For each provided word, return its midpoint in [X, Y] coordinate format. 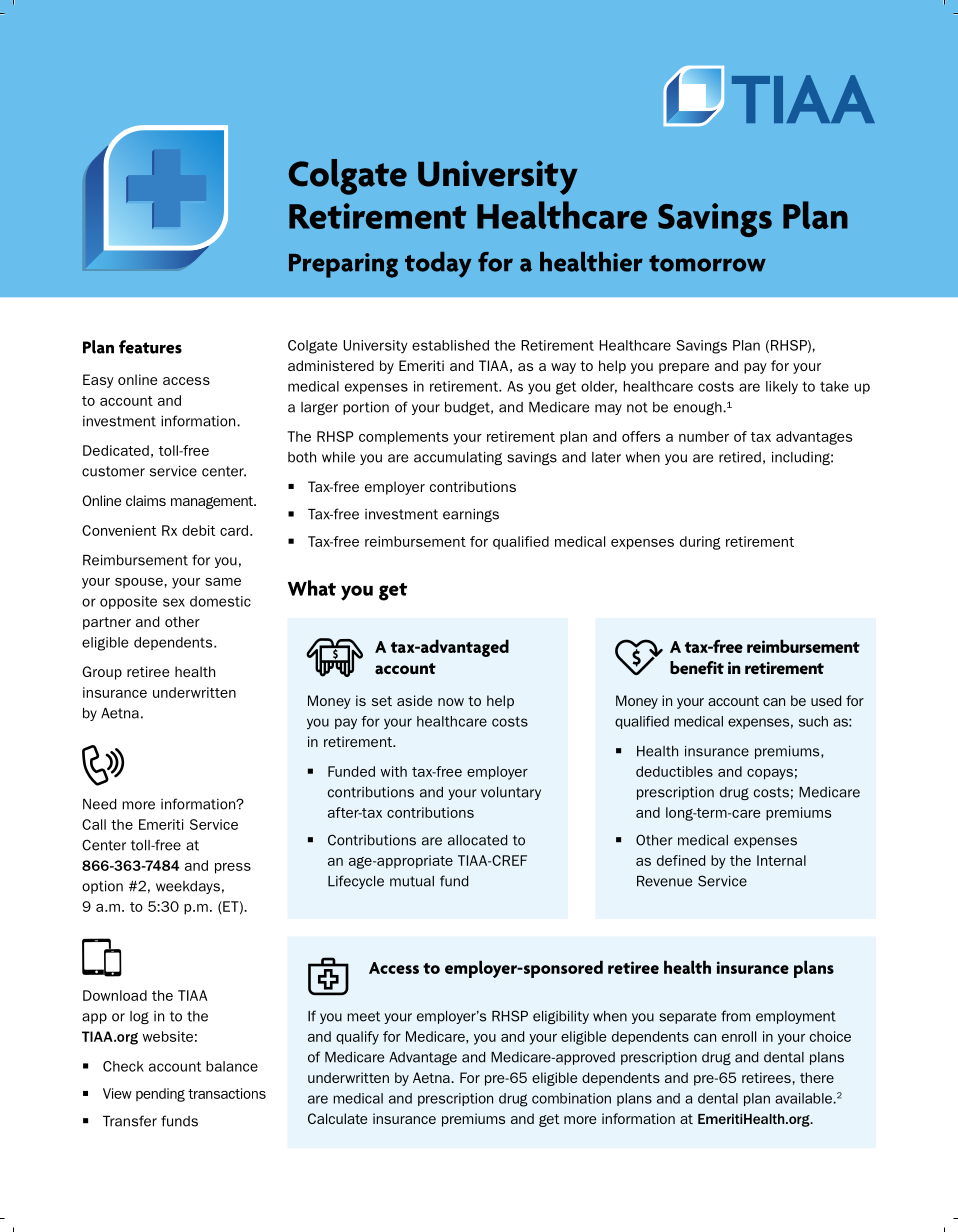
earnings [471, 515]
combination [571, 1098]
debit [199, 530]
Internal [781, 860]
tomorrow [707, 263]
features [150, 347]
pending [160, 1095]
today [438, 265]
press [233, 868]
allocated [477, 840]
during [700, 543]
